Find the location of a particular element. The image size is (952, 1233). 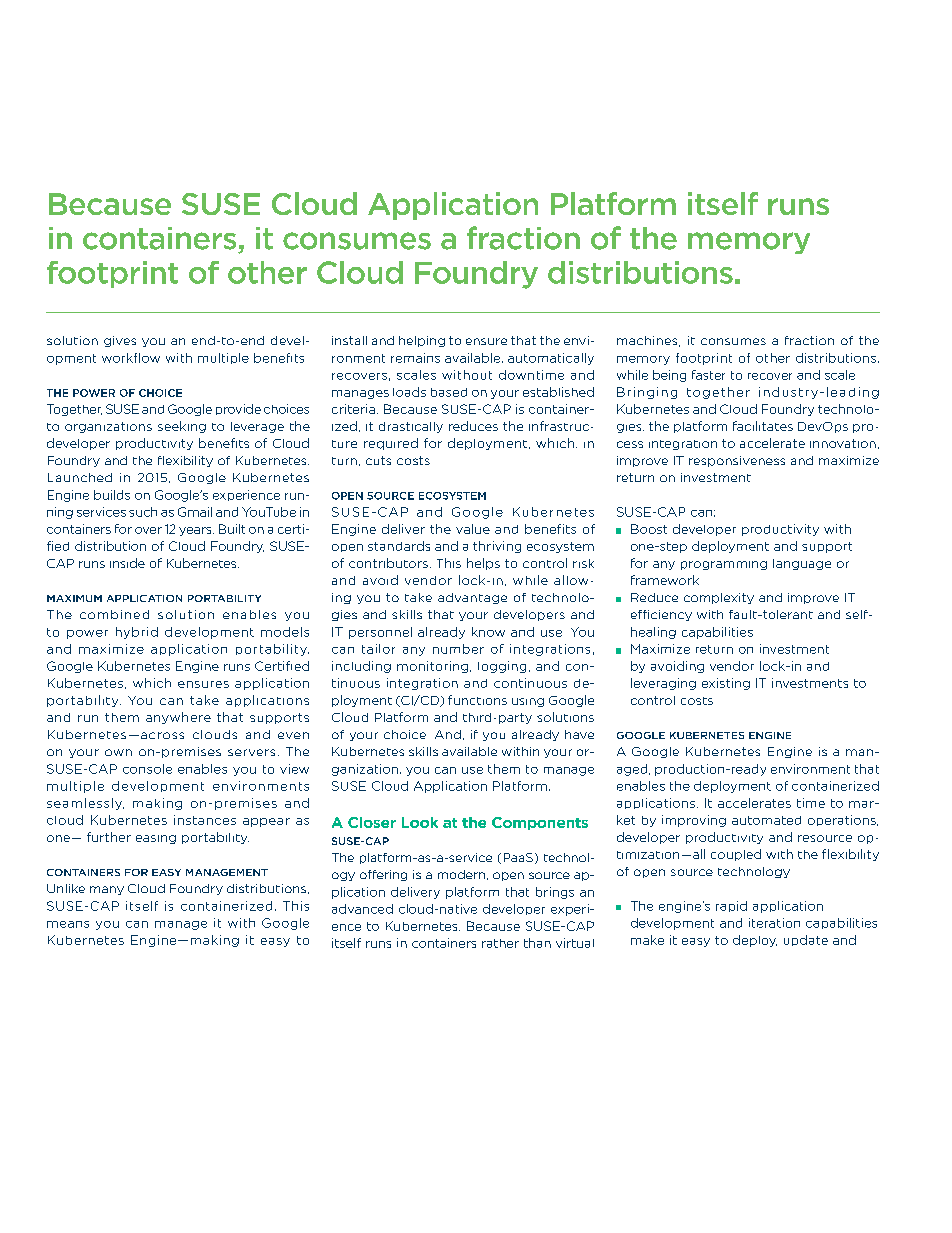

faster is located at coordinates (708, 375).
